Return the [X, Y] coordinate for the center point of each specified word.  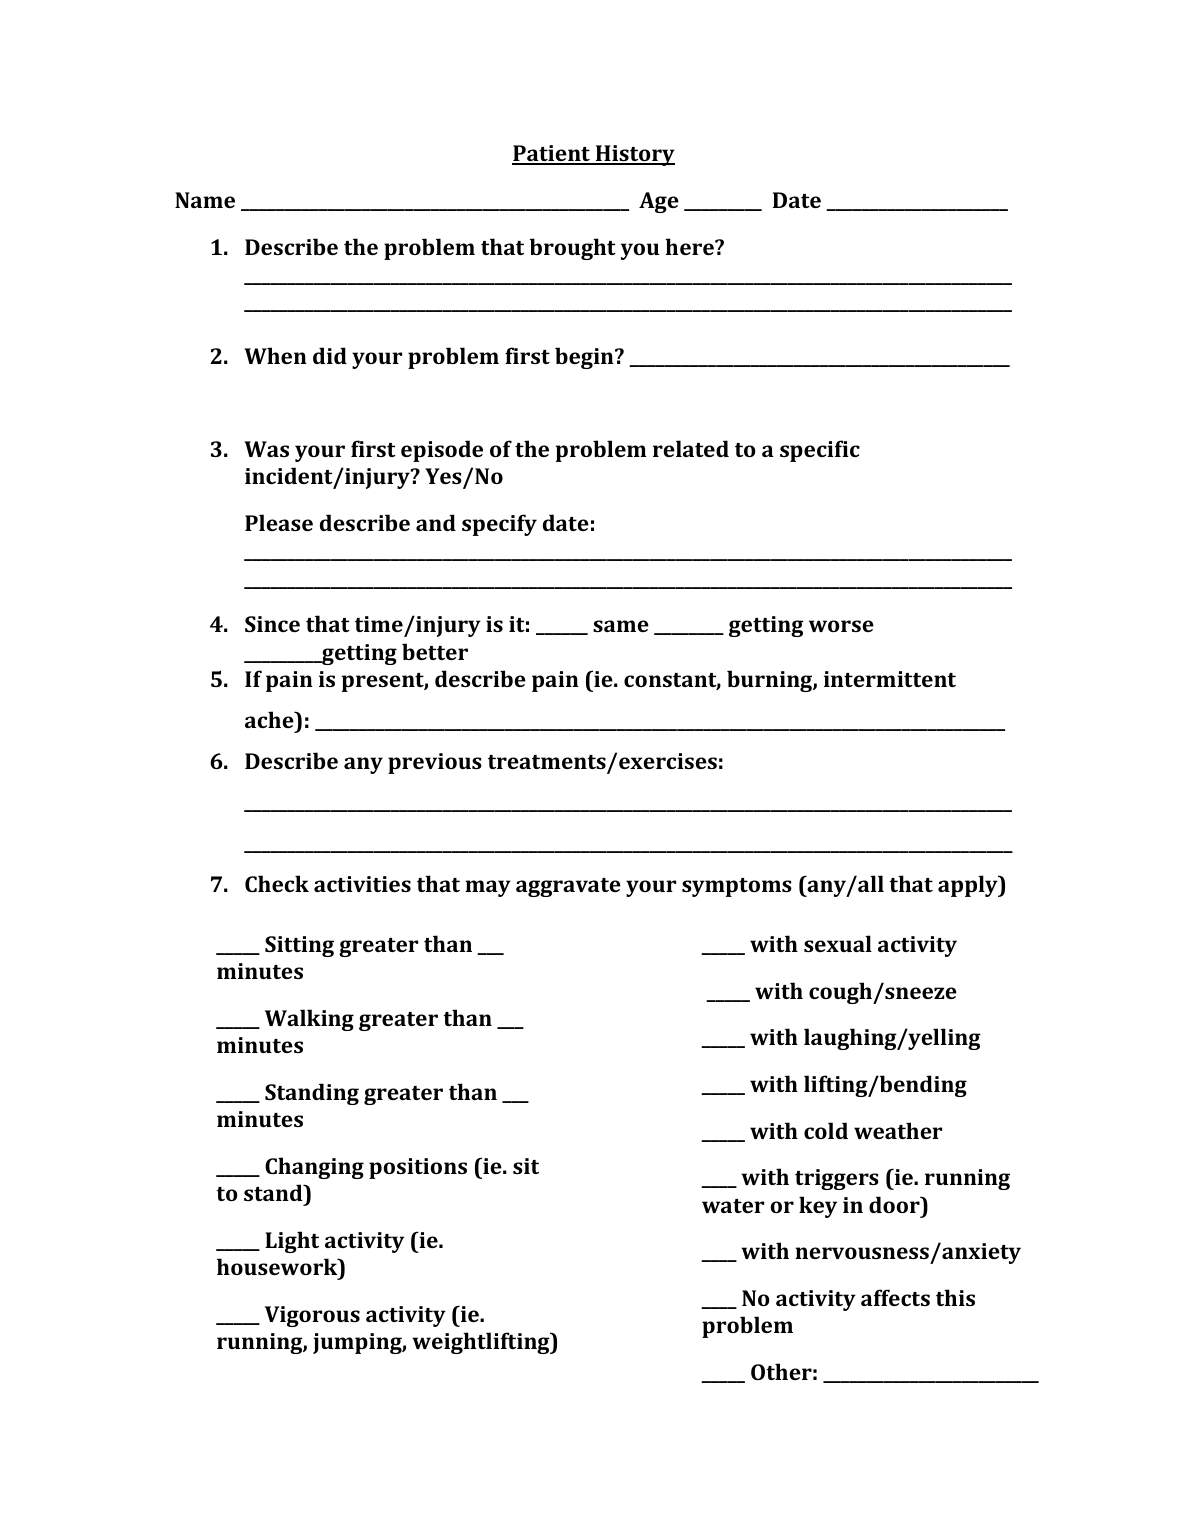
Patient [552, 154]
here [690, 246]
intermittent [890, 679]
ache [270, 719]
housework [278, 1266]
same [621, 626]
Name [205, 200]
